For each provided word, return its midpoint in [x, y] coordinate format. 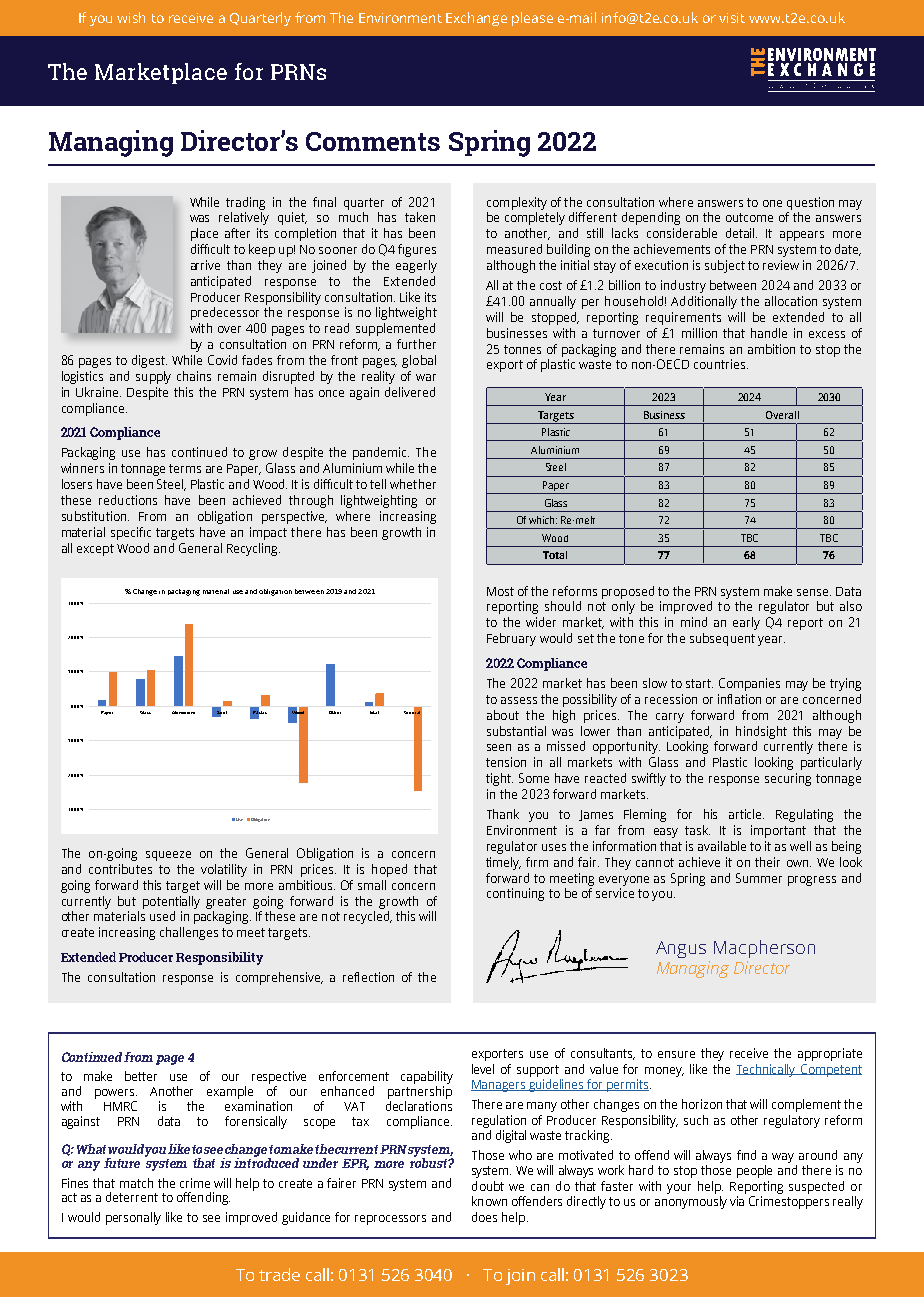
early [746, 623]
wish [131, 17]
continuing [515, 894]
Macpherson [764, 949]
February [511, 639]
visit [732, 18]
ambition [771, 349]
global [419, 361]
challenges [189, 933]
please [532, 19]
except [95, 550]
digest [149, 361]
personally [133, 1218]
